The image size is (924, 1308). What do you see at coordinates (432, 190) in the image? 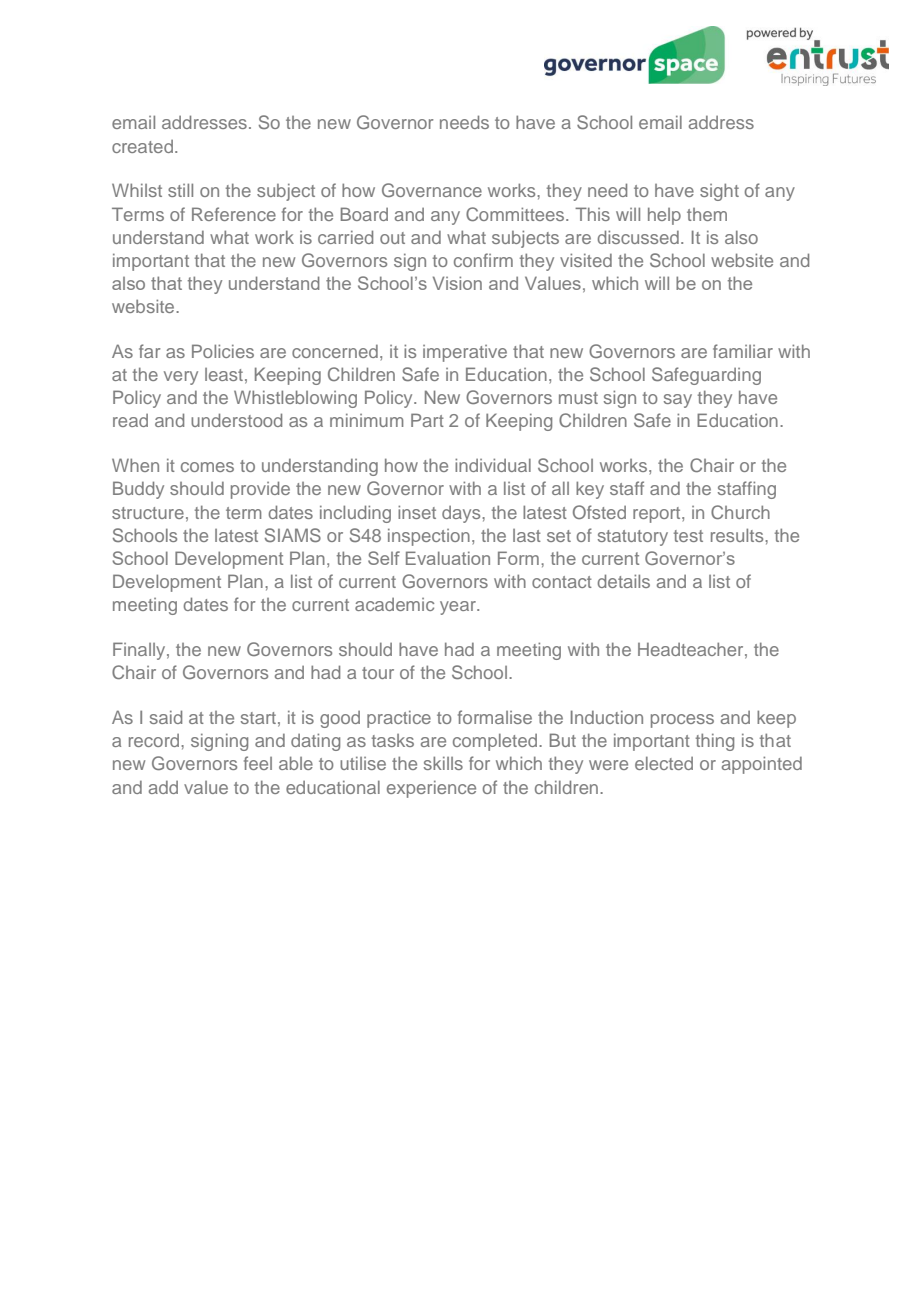
I see `Governance` at bounding box center [432, 190].
